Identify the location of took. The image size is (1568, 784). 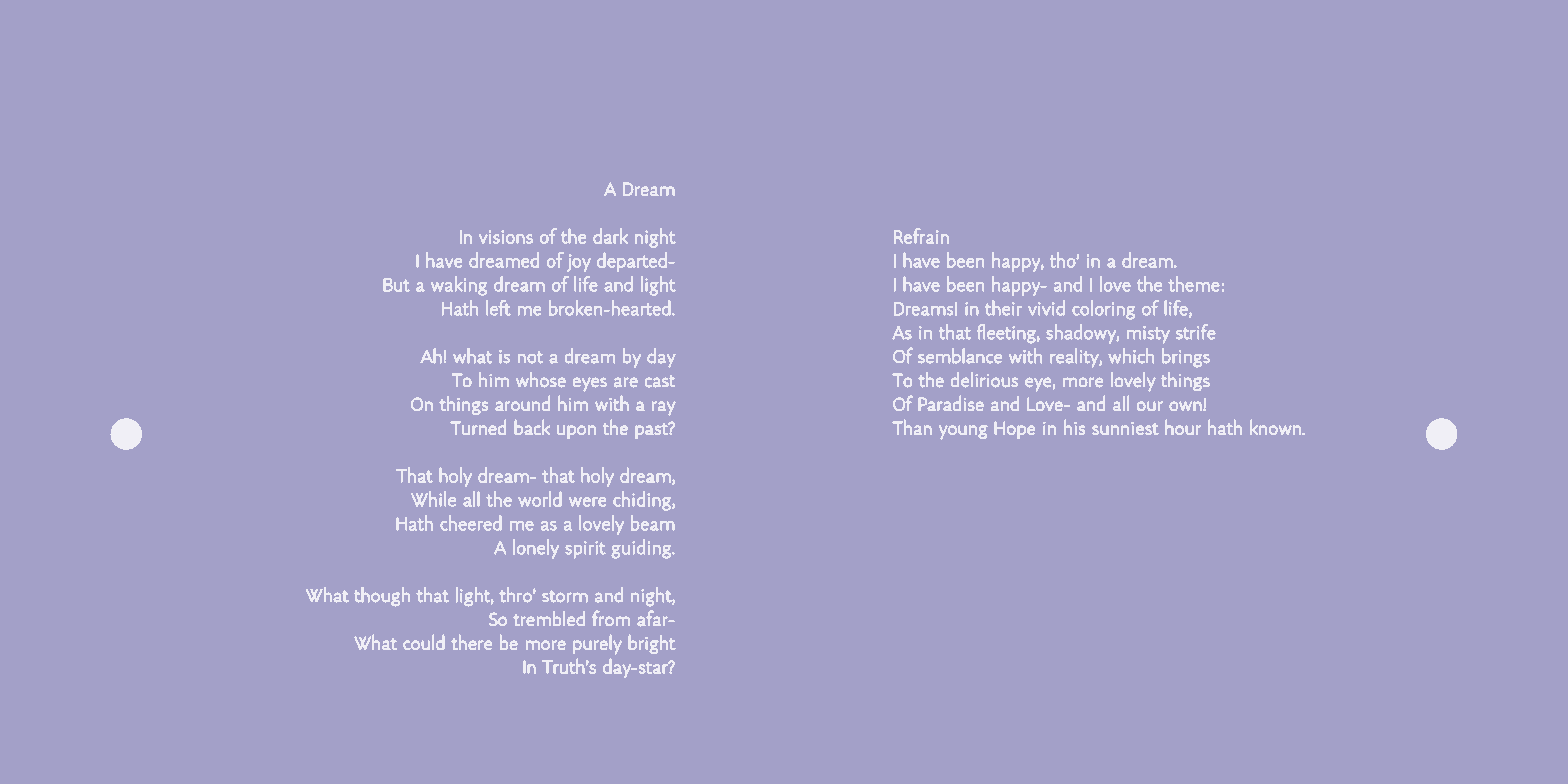
(934, 667).
